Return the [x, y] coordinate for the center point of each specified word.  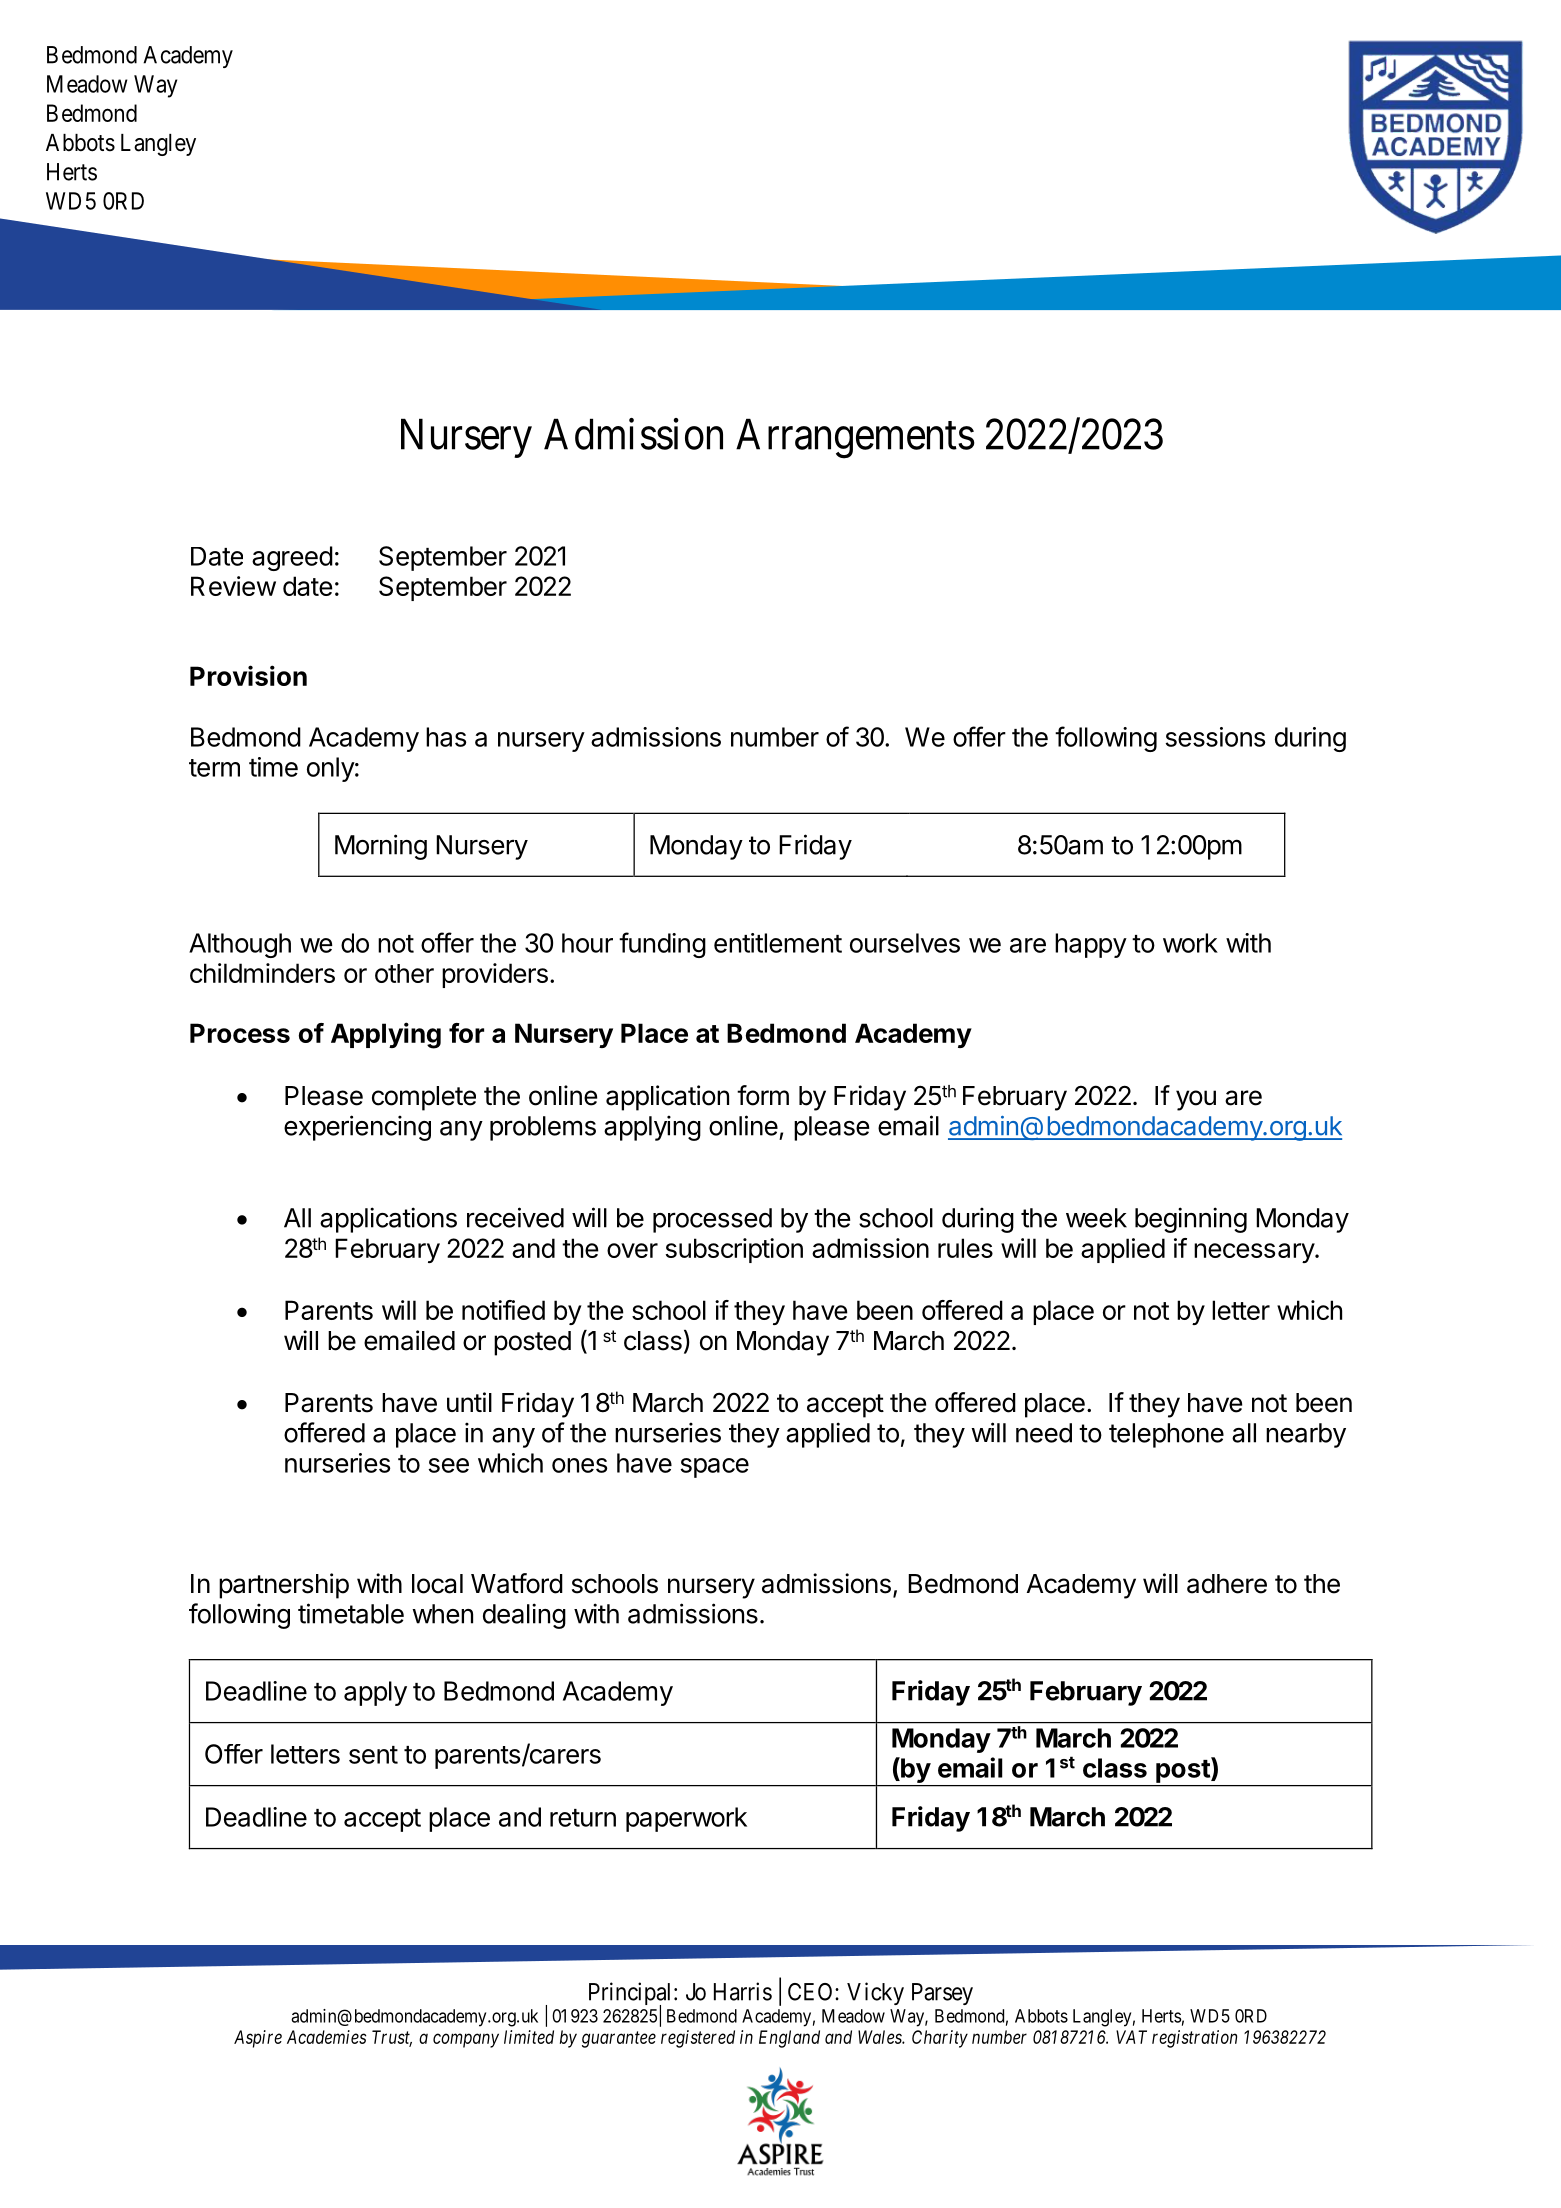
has [446, 737]
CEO [812, 1992]
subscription [734, 1250]
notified [503, 1310]
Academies [326, 2037]
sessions [1215, 737]
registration [1194, 2039]
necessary [1255, 1253]
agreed [292, 558]
